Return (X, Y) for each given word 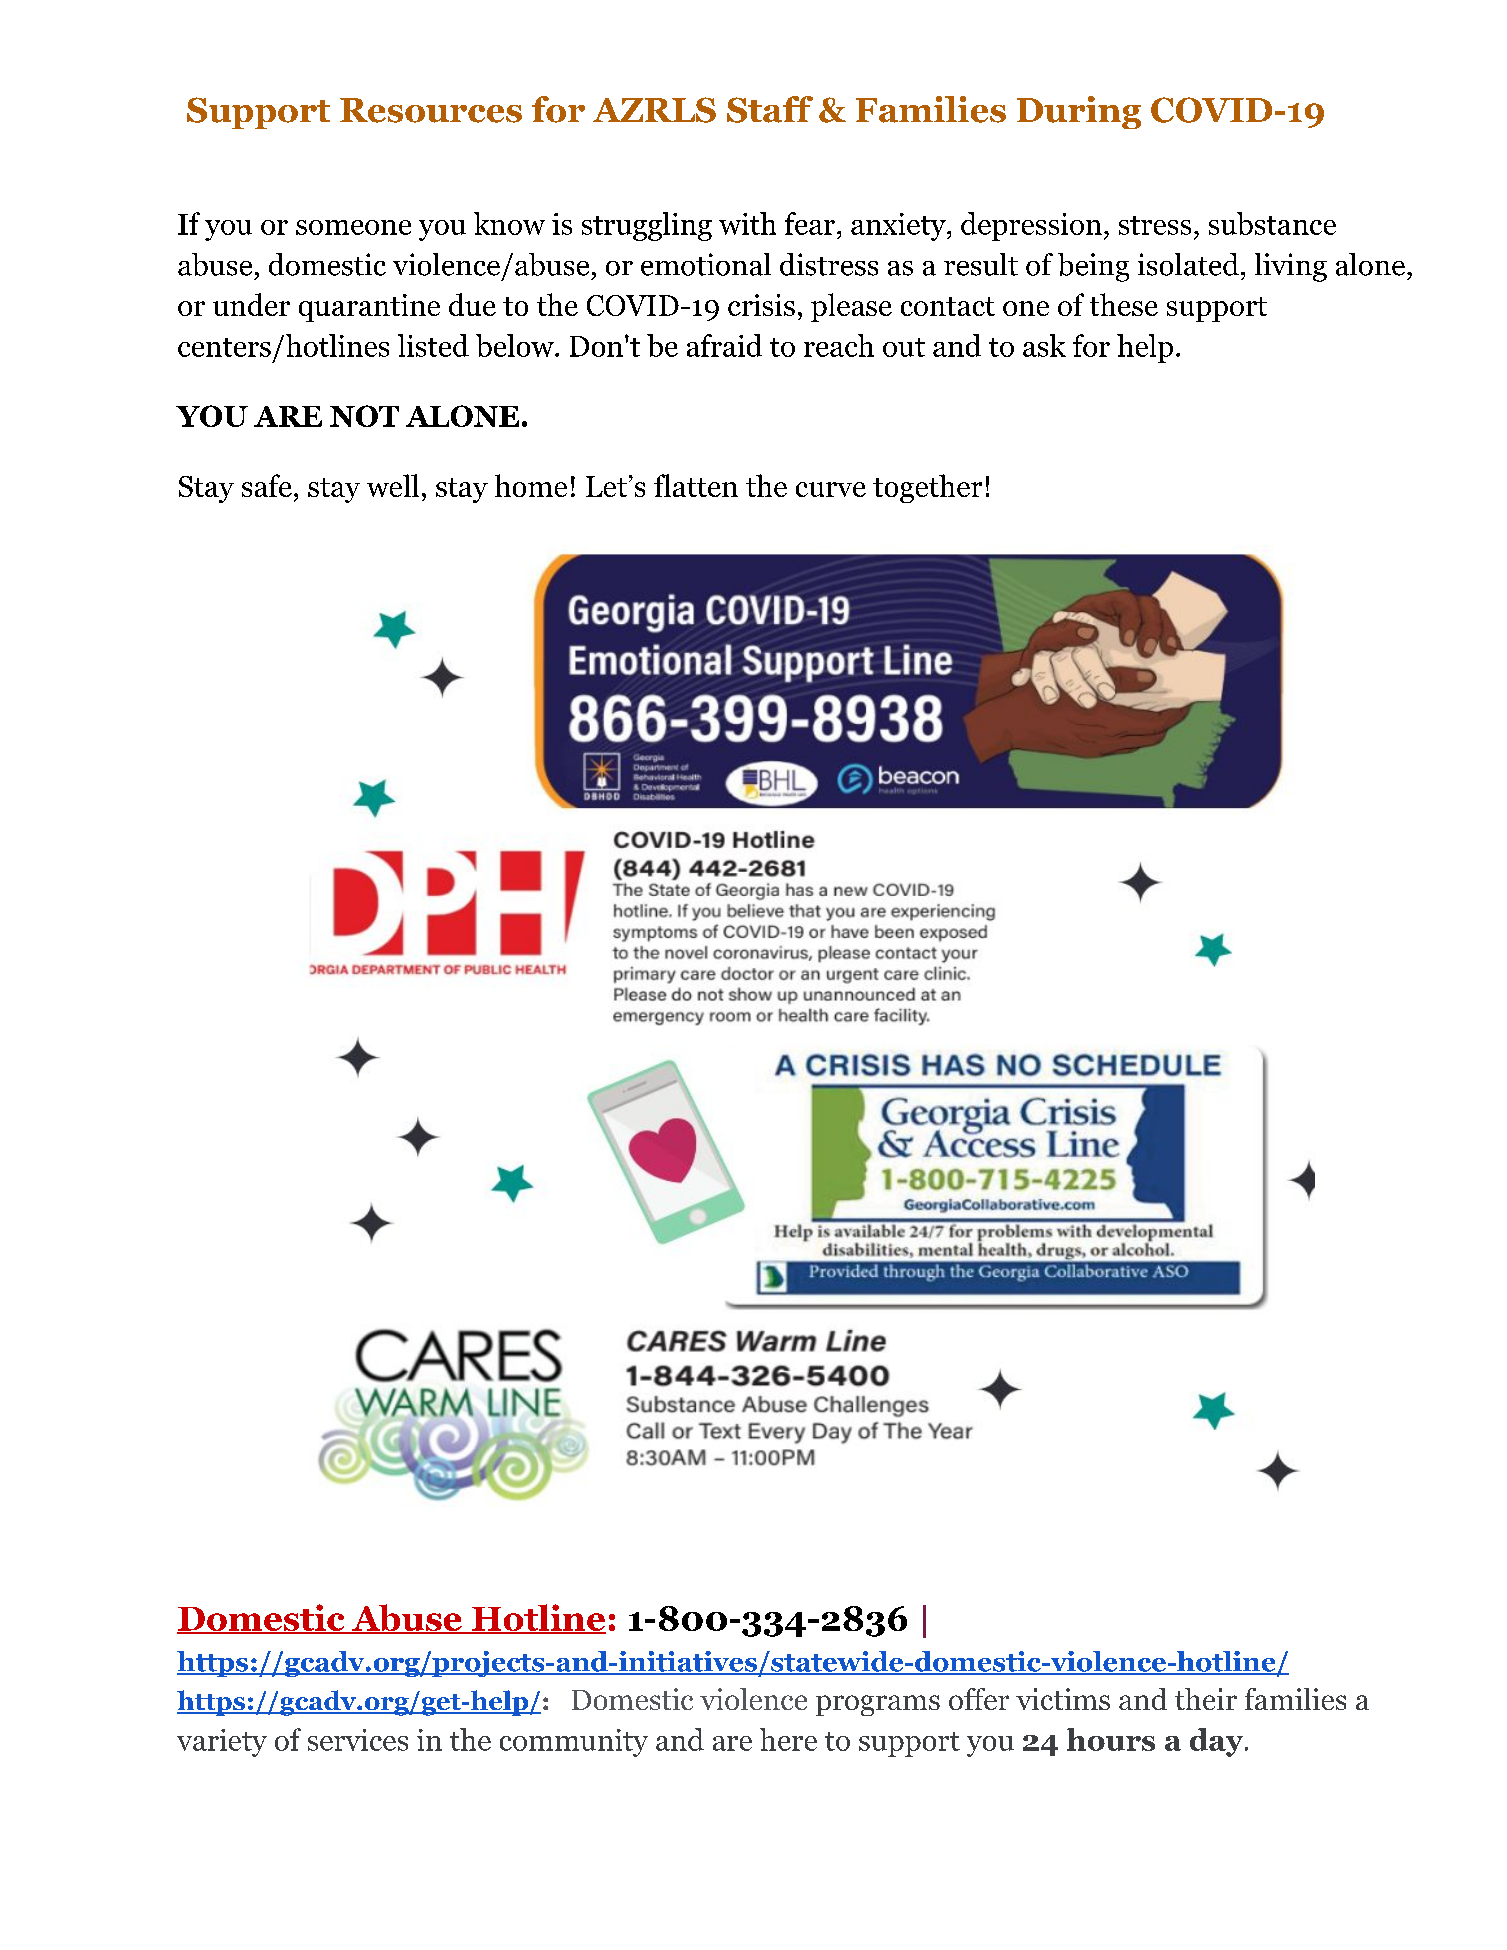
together (927, 488)
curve (831, 489)
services (358, 1740)
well (393, 485)
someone (353, 227)
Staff (770, 109)
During (1079, 112)
